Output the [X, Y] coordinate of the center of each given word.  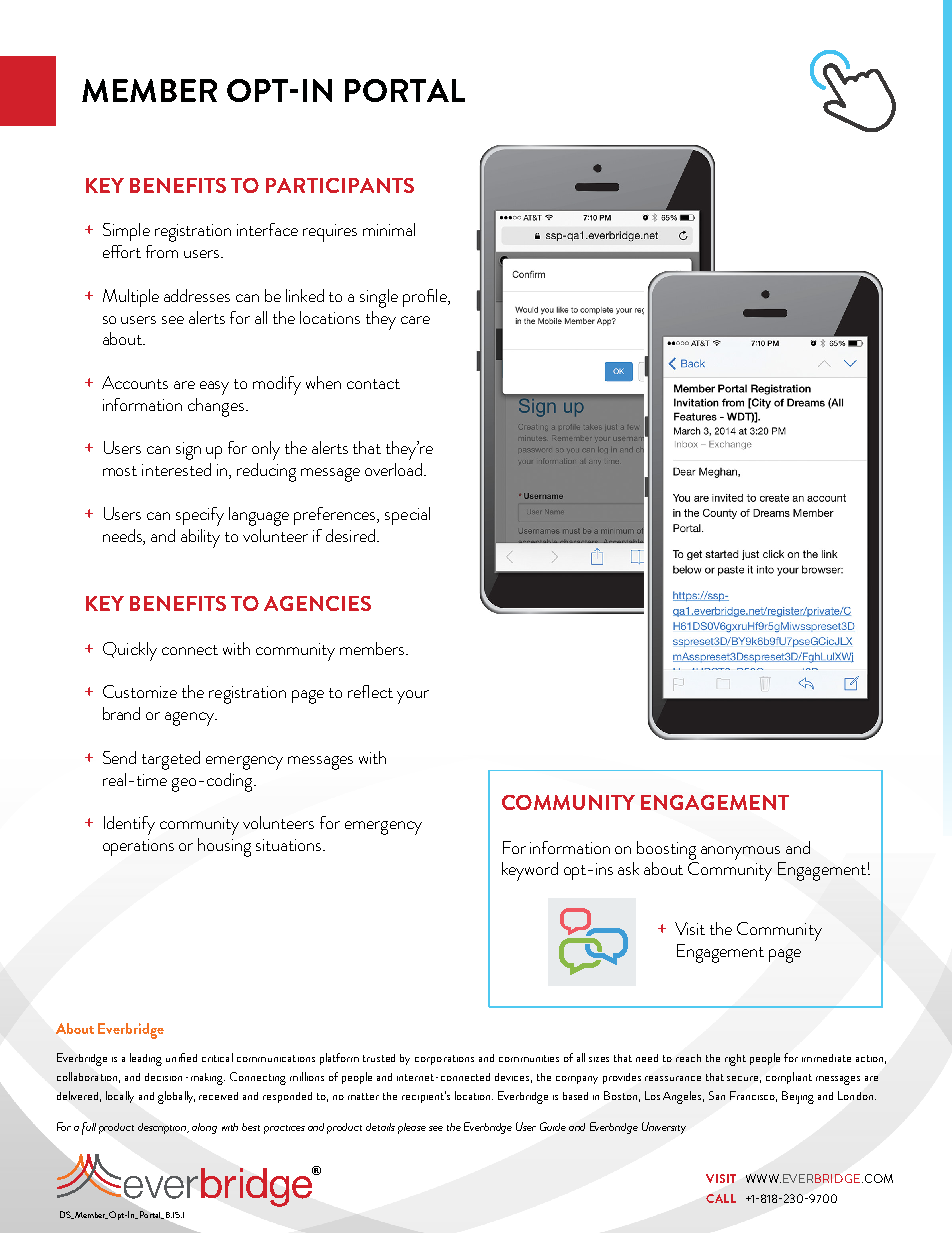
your [413, 697]
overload [395, 469]
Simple [126, 232]
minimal [389, 229]
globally [176, 1097]
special [407, 516]
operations [138, 847]
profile [426, 298]
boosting [666, 850]
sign [188, 451]
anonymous [740, 853]
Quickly [130, 651]
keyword [530, 871]
